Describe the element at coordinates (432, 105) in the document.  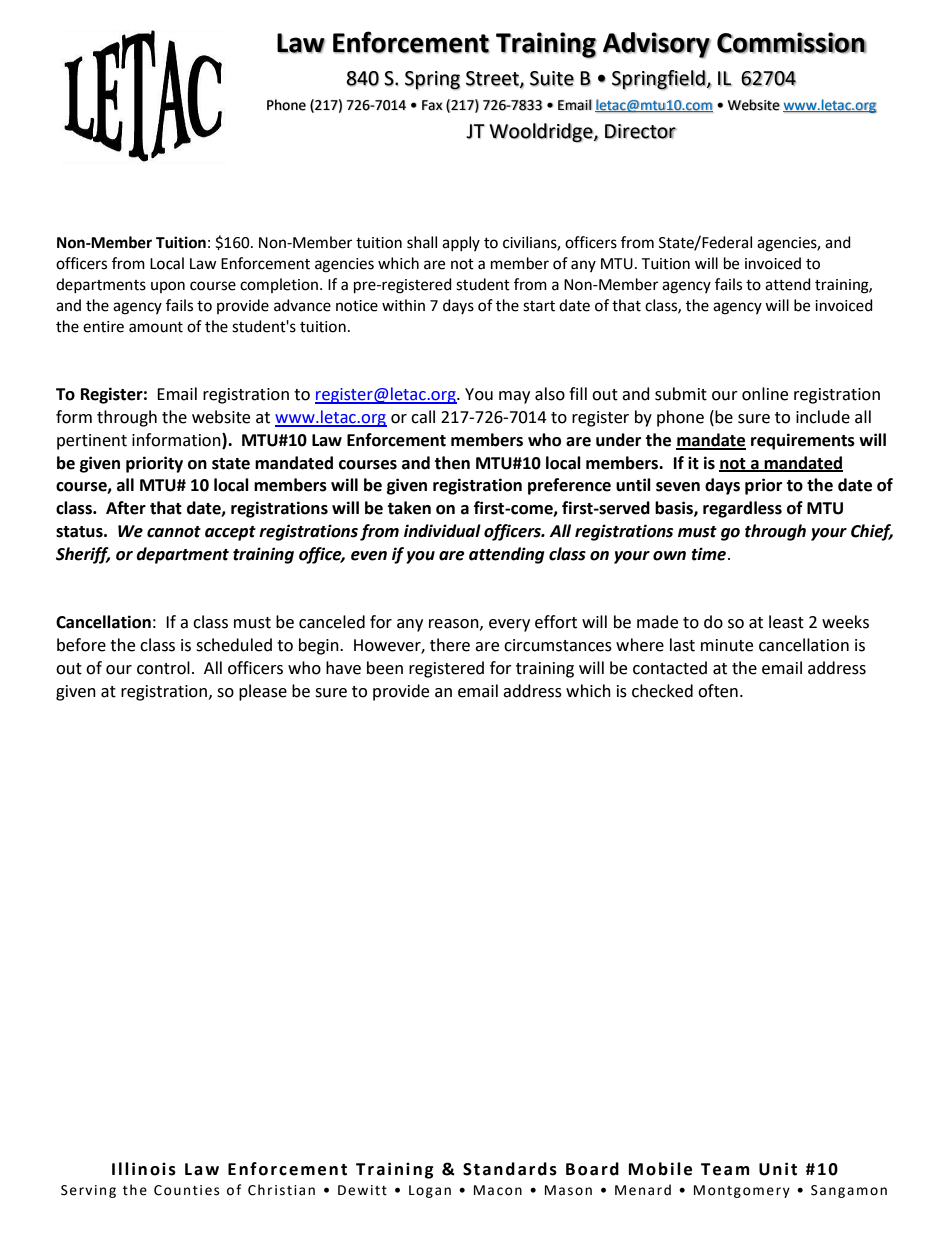
I see `Fax` at that location.
